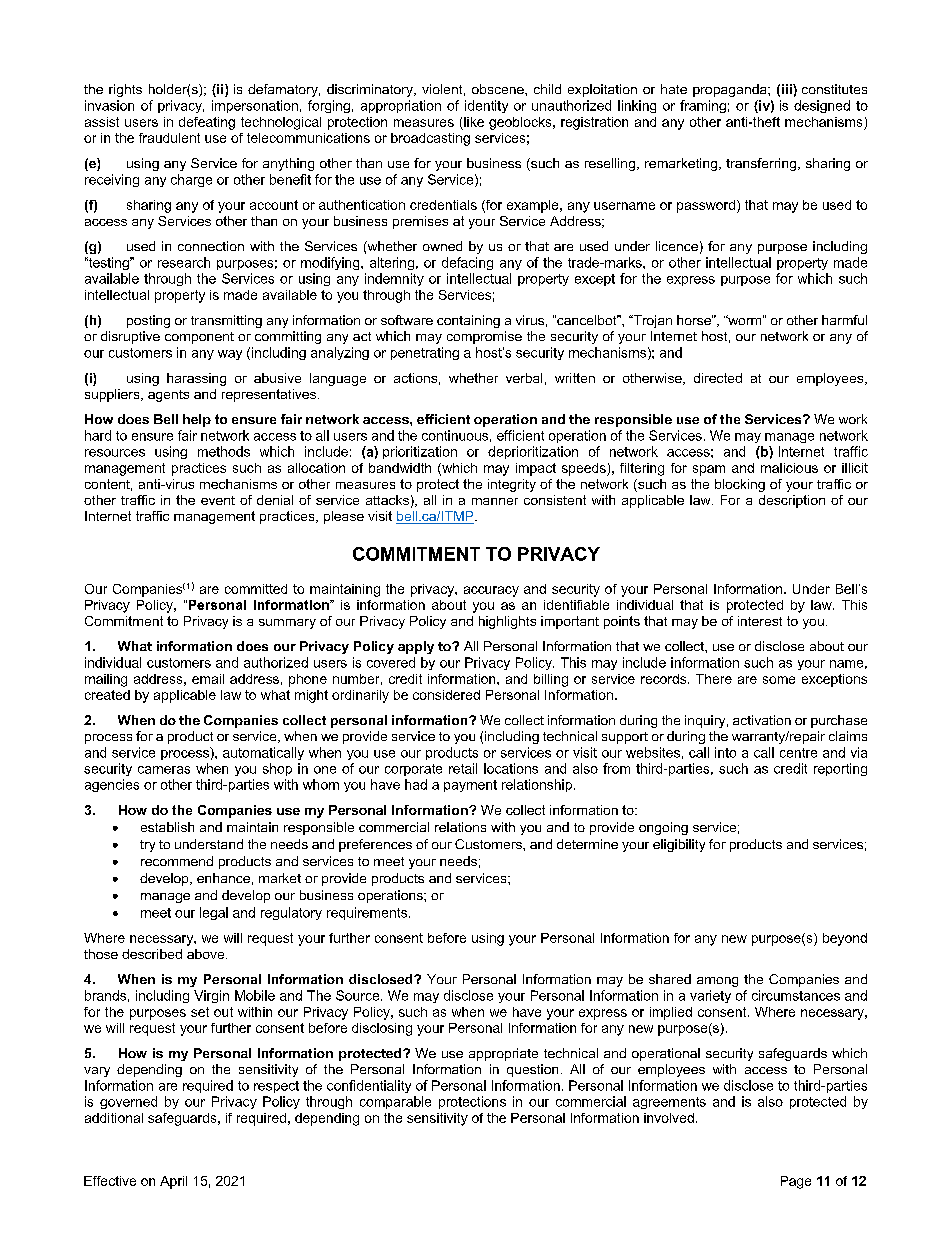 This screenshot has width=952, height=1233. I want to click on April, so click(173, 1182).
